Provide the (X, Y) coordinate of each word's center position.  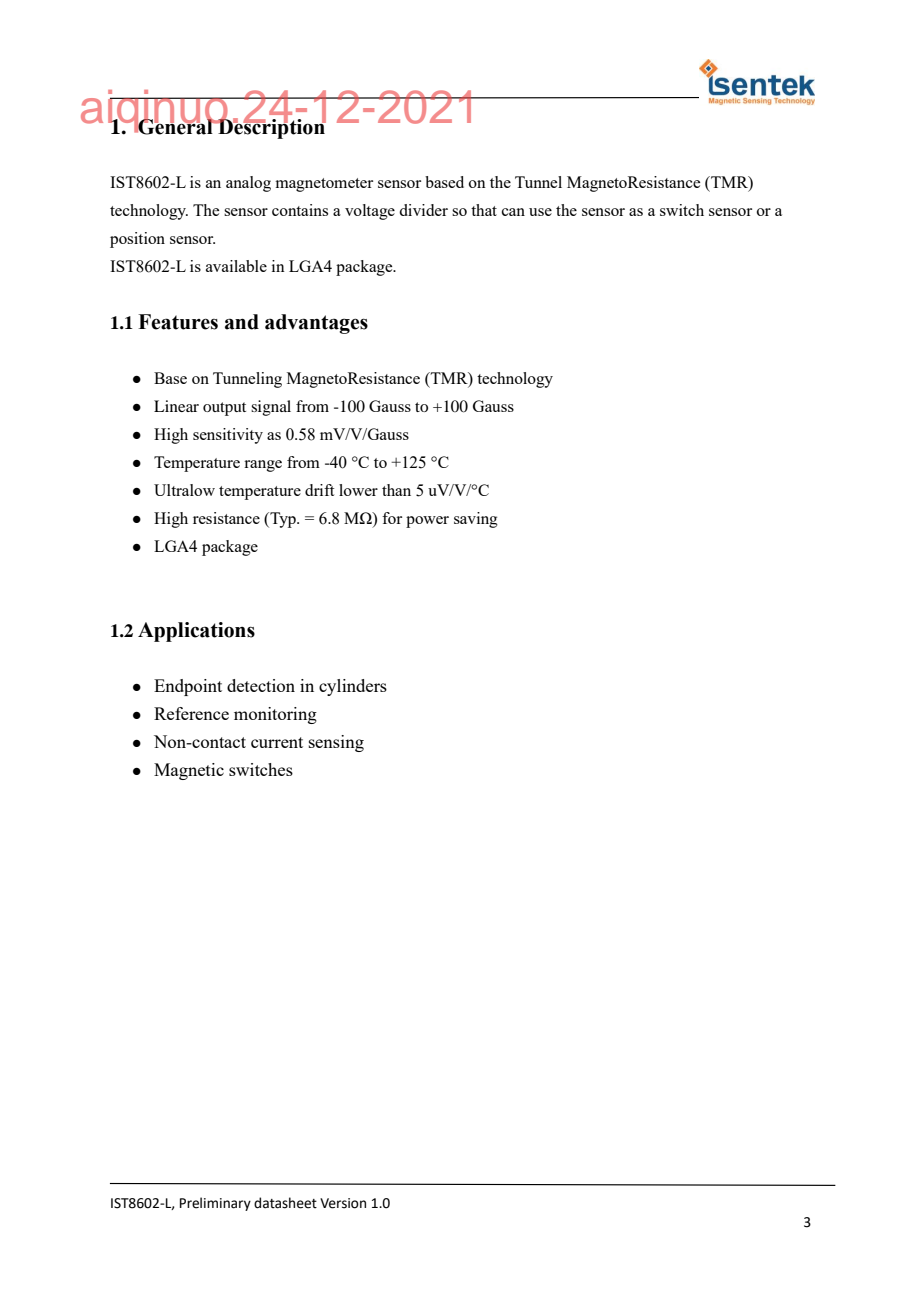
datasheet (285, 1203)
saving (476, 520)
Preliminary (215, 1204)
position (137, 240)
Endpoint (188, 687)
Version (343, 1203)
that (484, 210)
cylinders (353, 687)
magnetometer (324, 185)
